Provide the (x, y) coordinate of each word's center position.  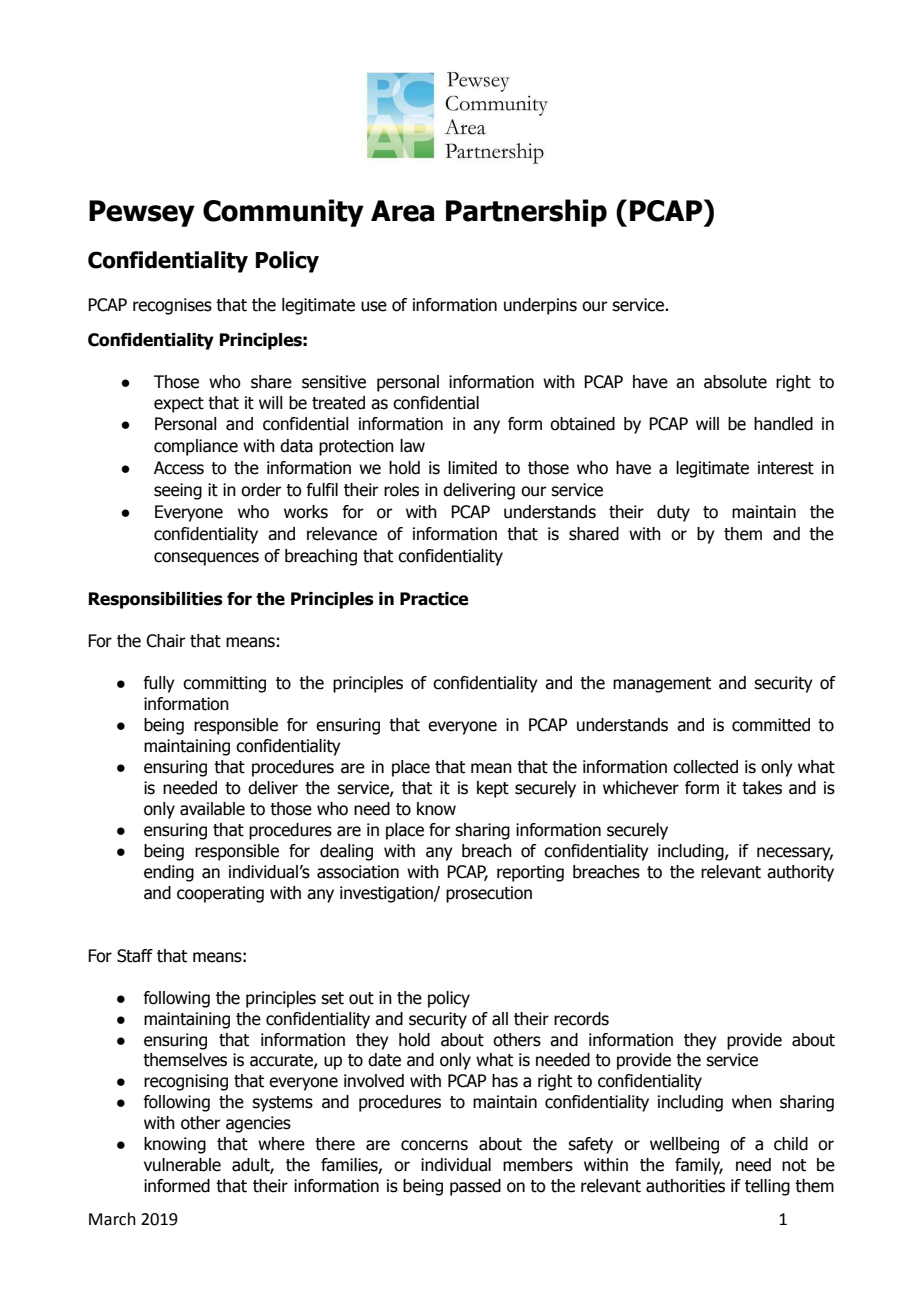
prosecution (489, 894)
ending (169, 873)
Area (402, 211)
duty (673, 513)
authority (800, 873)
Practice (434, 599)
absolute (735, 382)
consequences (206, 559)
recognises (172, 306)
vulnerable (182, 1165)
